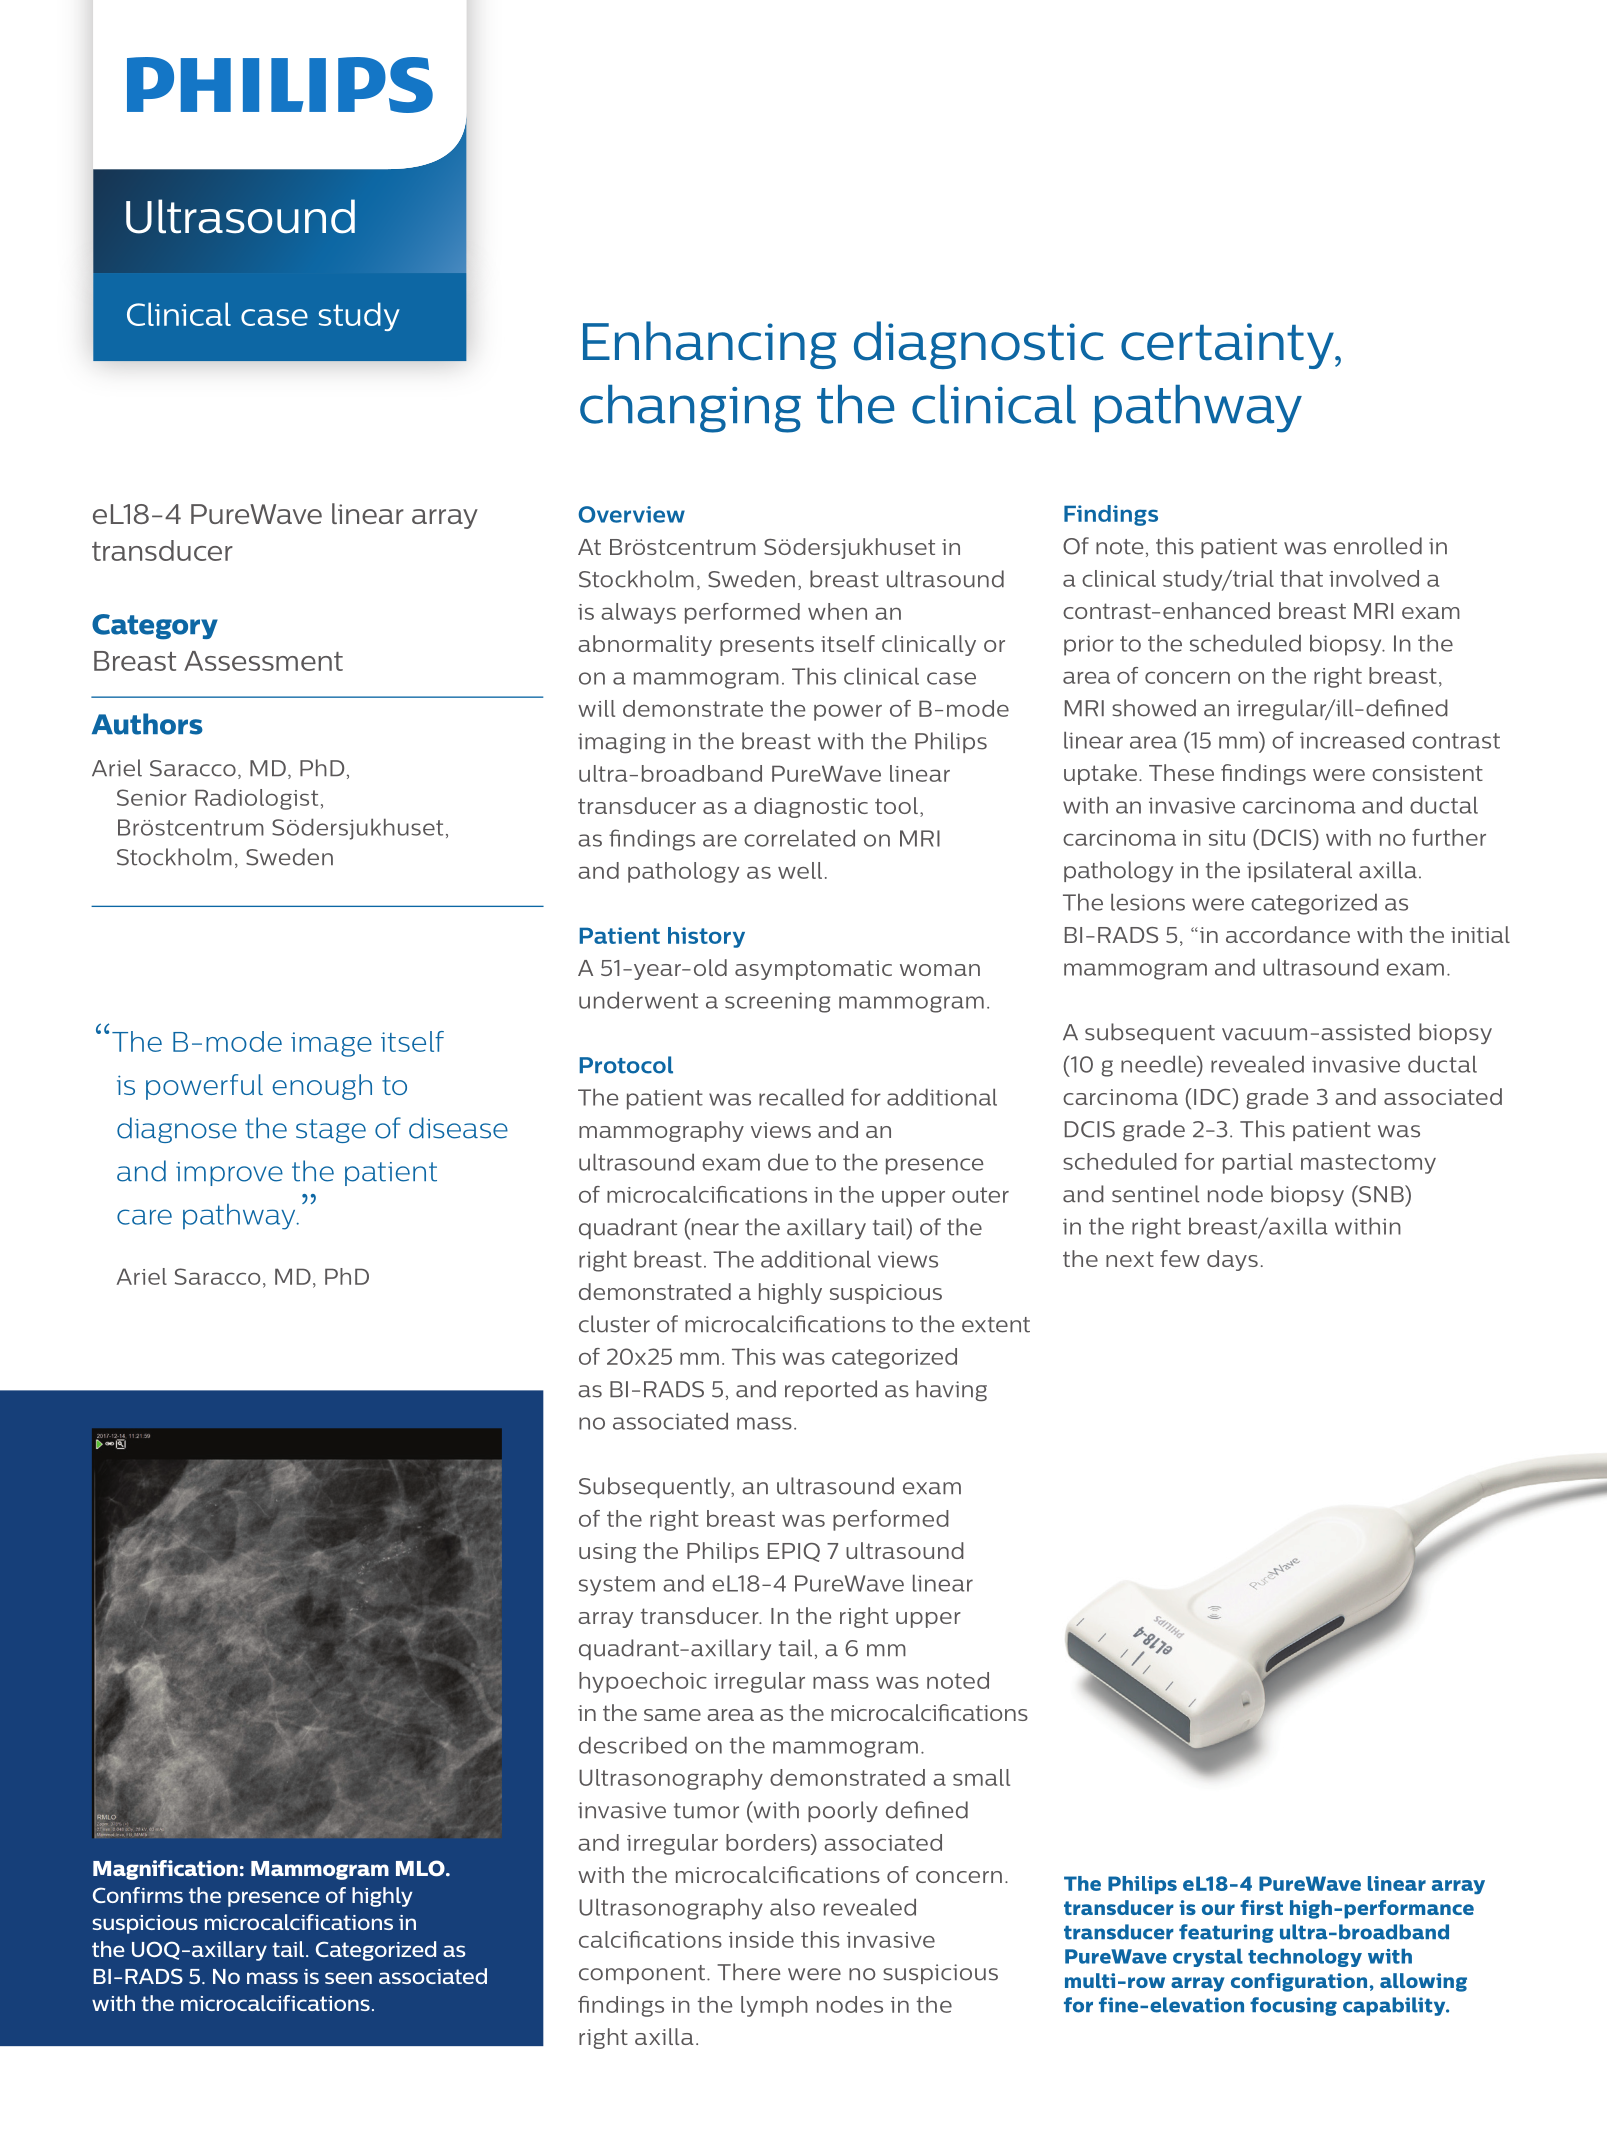  What do you see at coordinates (348, 1978) in the screenshot?
I see `seen` at bounding box center [348, 1978].
